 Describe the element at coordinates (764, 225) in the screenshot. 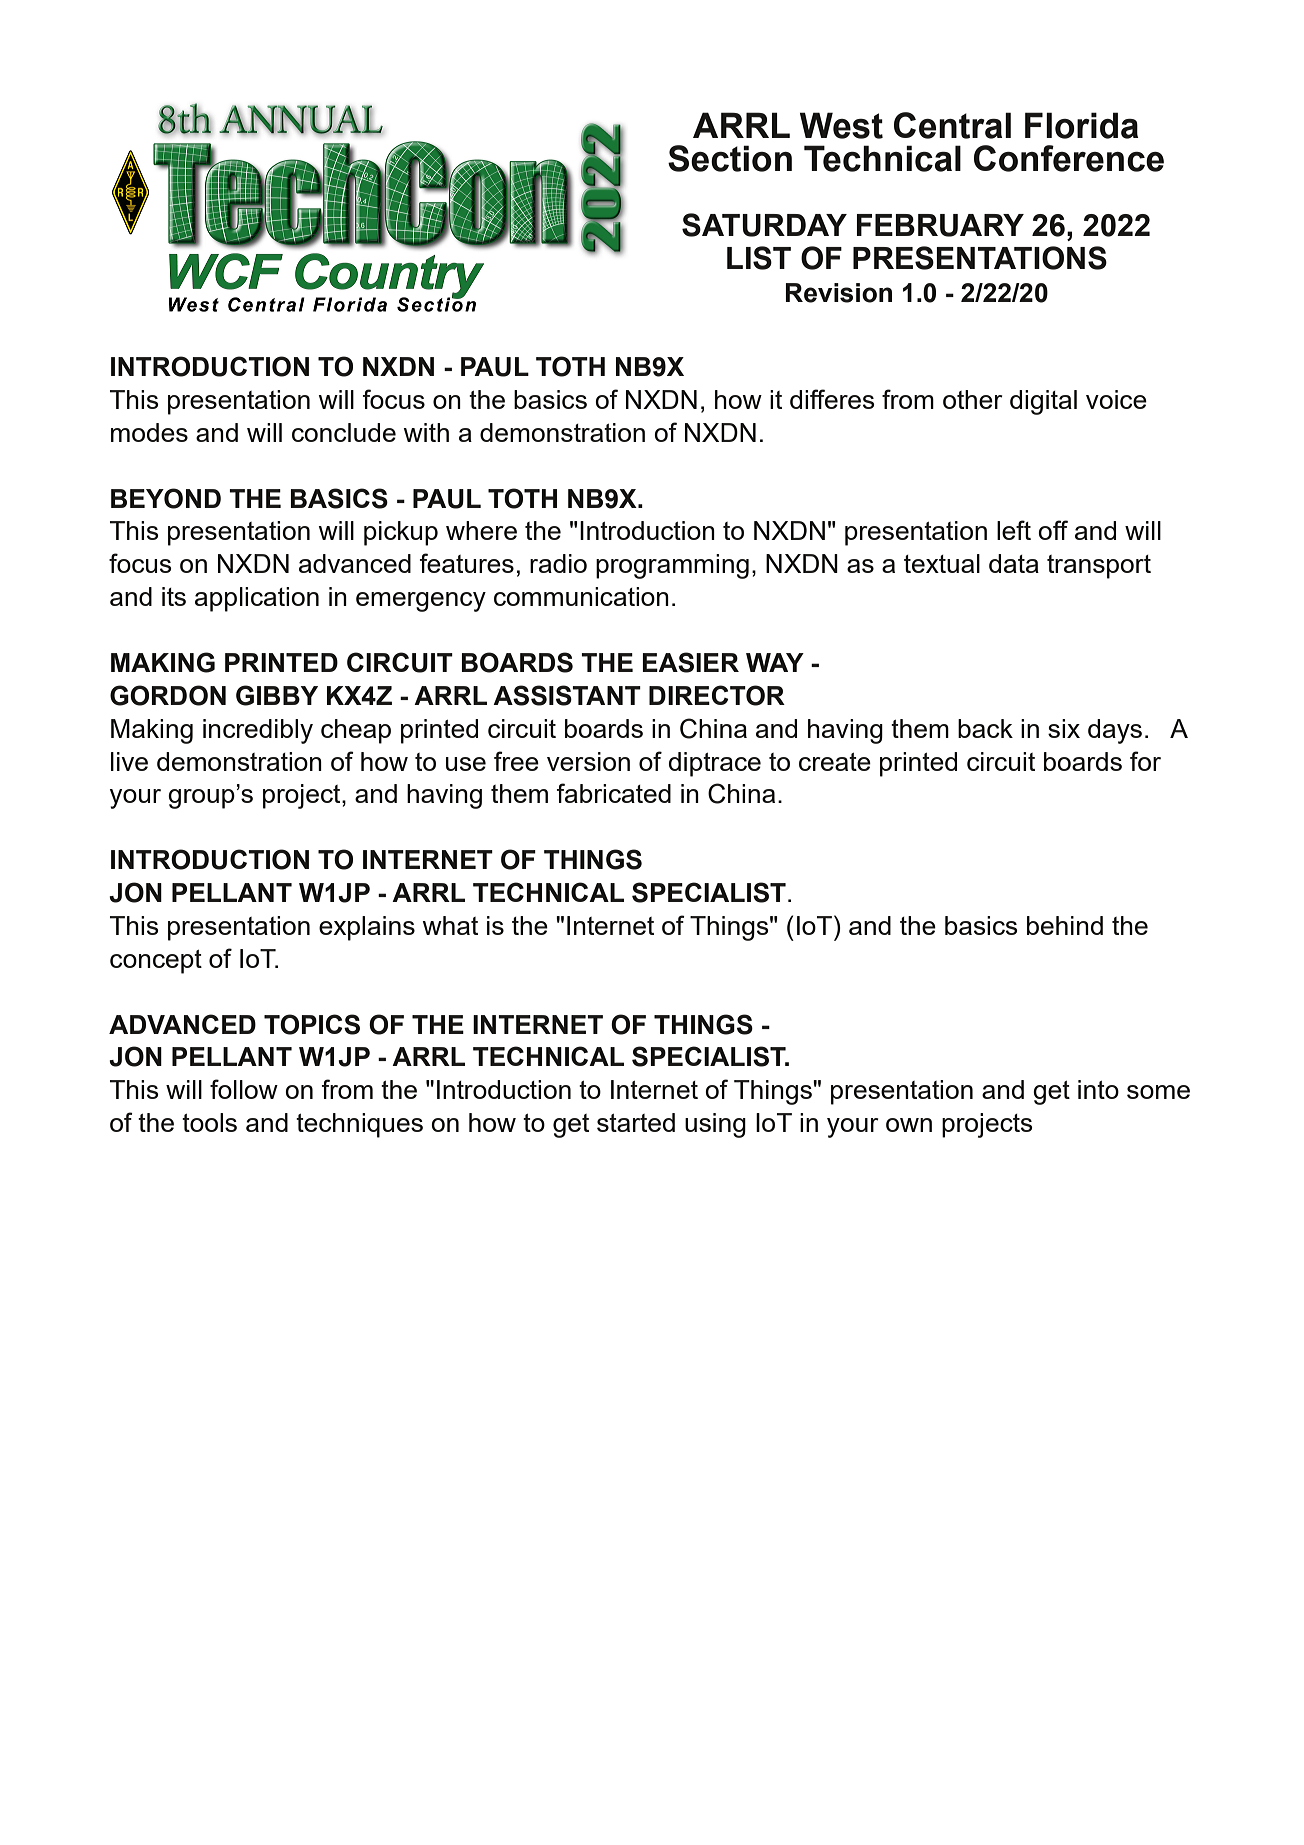

I see `SATURDAY` at that location.
